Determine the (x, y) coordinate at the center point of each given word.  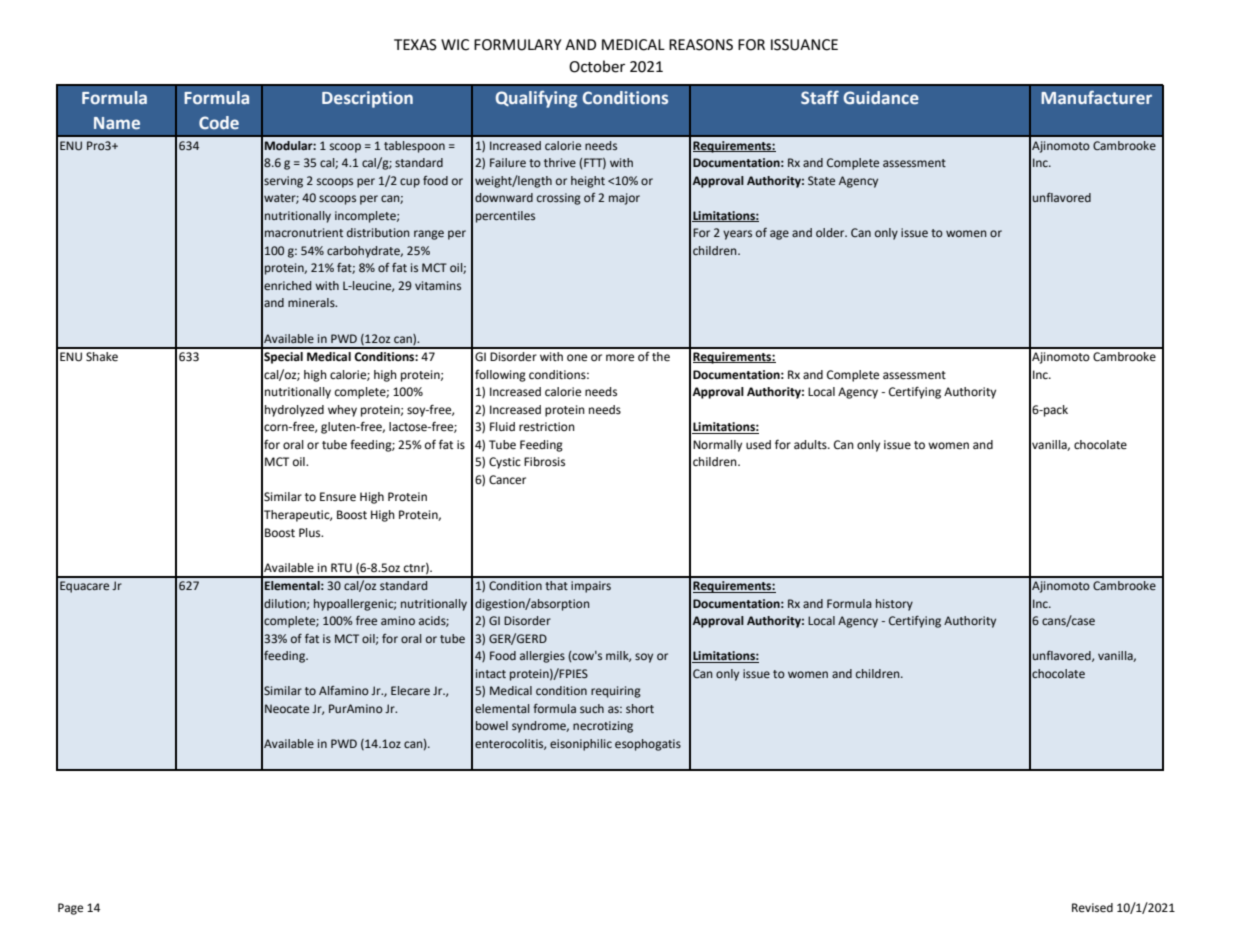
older (831, 232)
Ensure (338, 497)
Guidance (881, 97)
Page (70, 909)
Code (219, 122)
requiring (616, 692)
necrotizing (603, 727)
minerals (312, 302)
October (597, 66)
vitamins (438, 285)
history (894, 605)
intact (491, 673)
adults (811, 444)
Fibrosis (544, 462)
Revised (1092, 908)
